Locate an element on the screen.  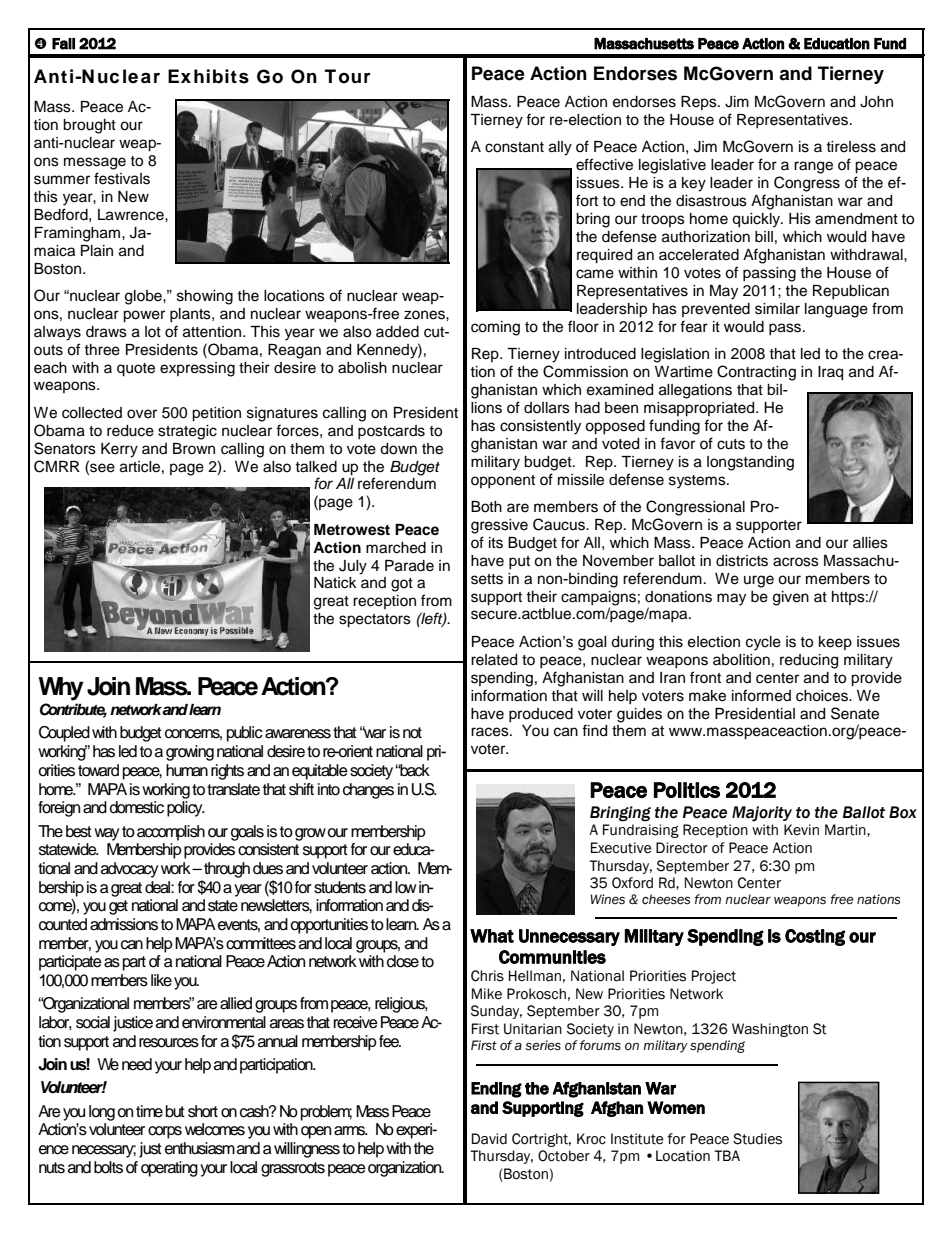
David is located at coordinates (489, 1139).
